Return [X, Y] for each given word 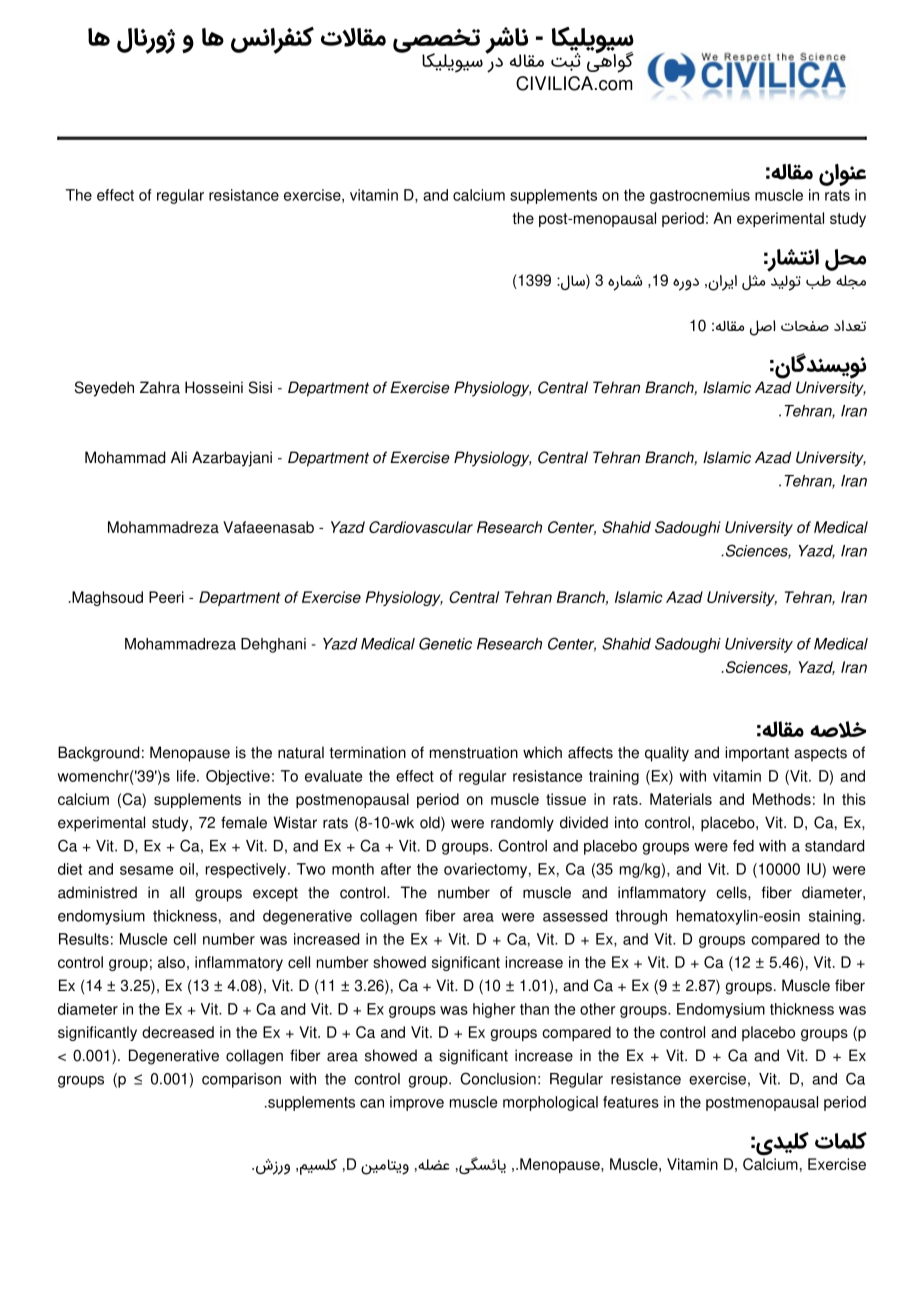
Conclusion [498, 1078]
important [757, 754]
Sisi [260, 387]
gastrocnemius [700, 196]
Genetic [445, 643]
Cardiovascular [421, 527]
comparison [241, 1080]
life [187, 776]
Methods [782, 799]
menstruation [474, 752]
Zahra [160, 387]
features [631, 1102]
